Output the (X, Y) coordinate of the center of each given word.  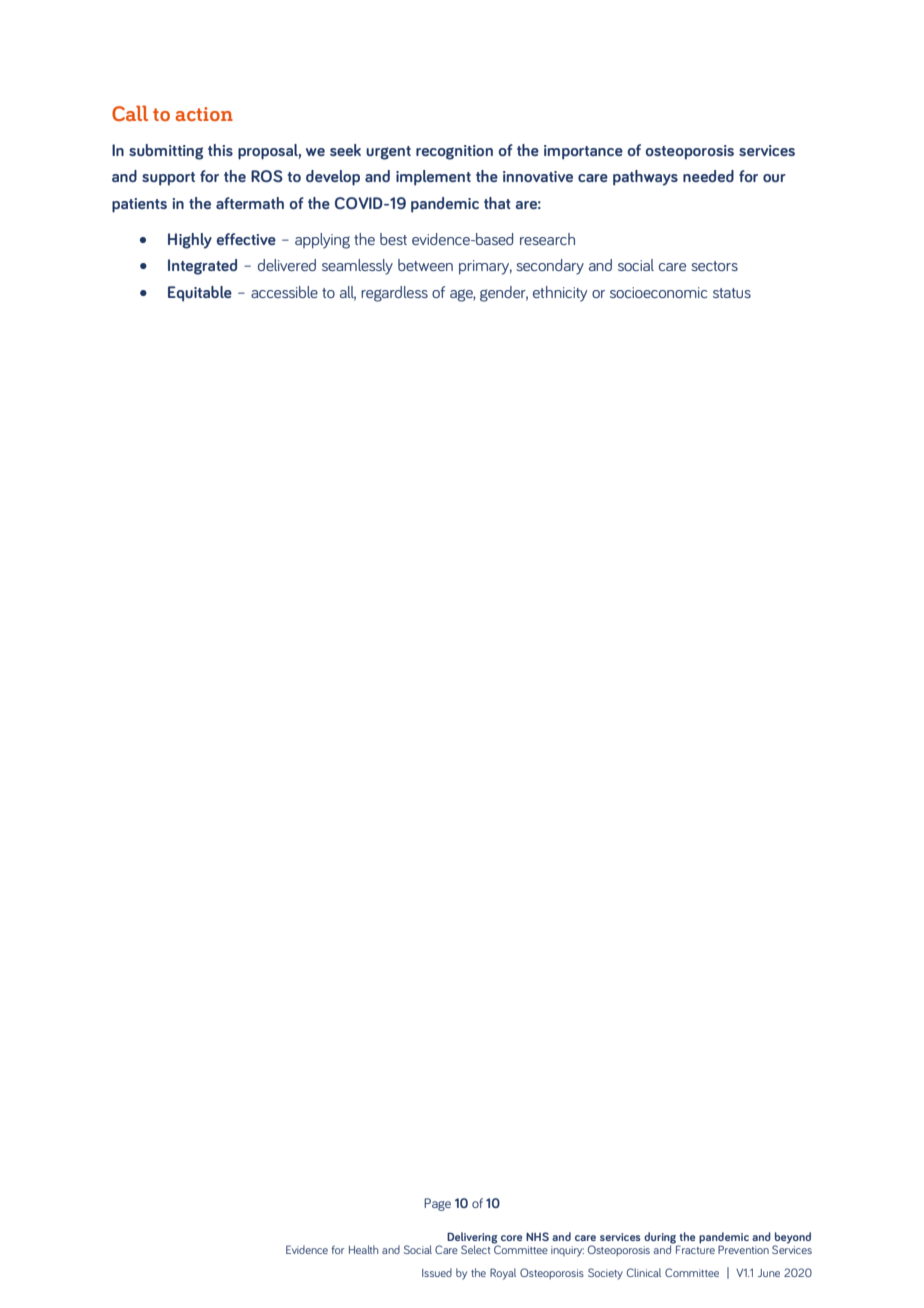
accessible (284, 292)
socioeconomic (658, 292)
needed (708, 176)
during (660, 1238)
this (220, 150)
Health (364, 1249)
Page (437, 1204)
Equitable (200, 294)
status (732, 293)
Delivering (472, 1238)
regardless (394, 294)
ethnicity (560, 294)
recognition (454, 152)
